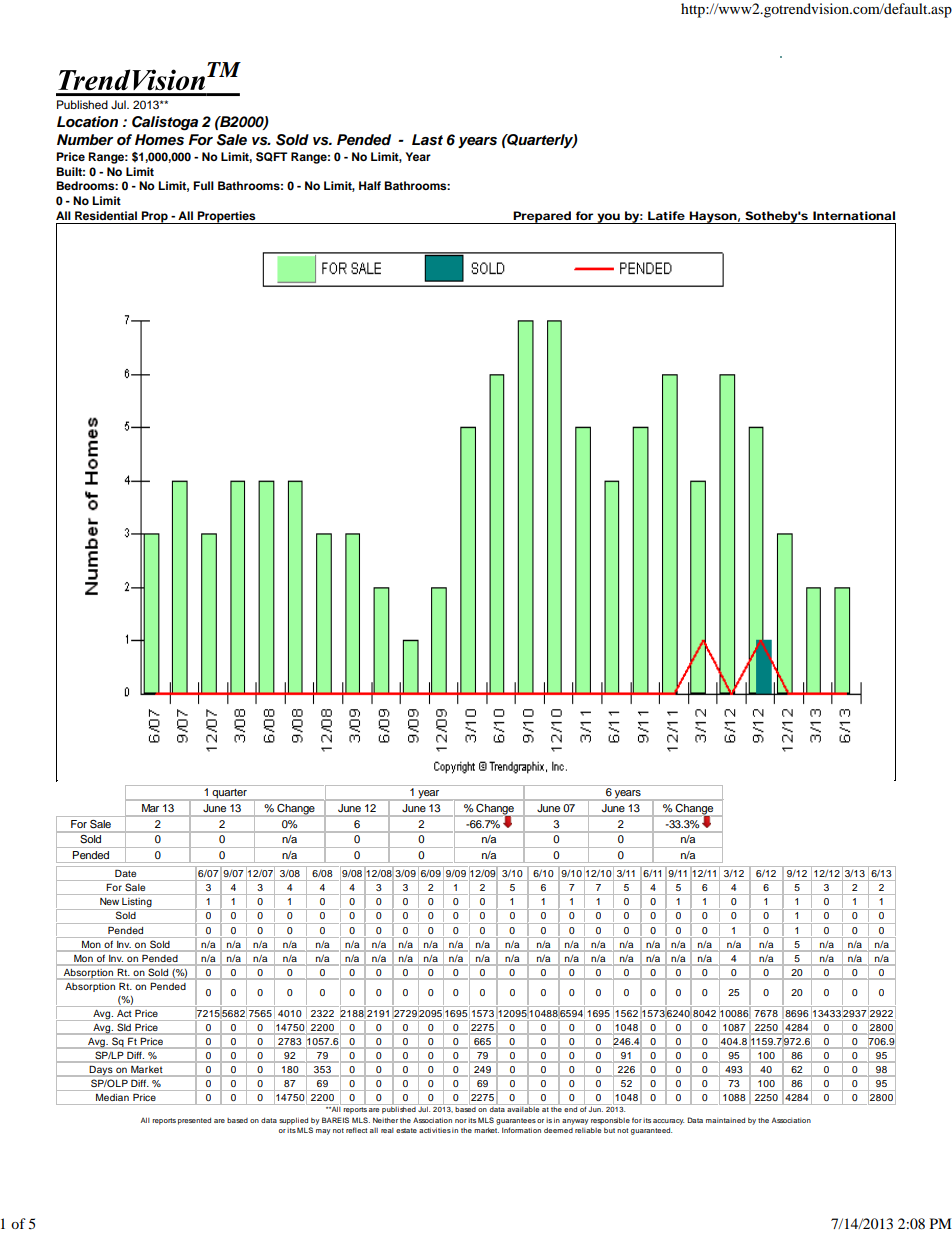 This image has height=1233, width=952. What do you see at coordinates (725, 1120) in the image?
I see `maintained` at bounding box center [725, 1120].
